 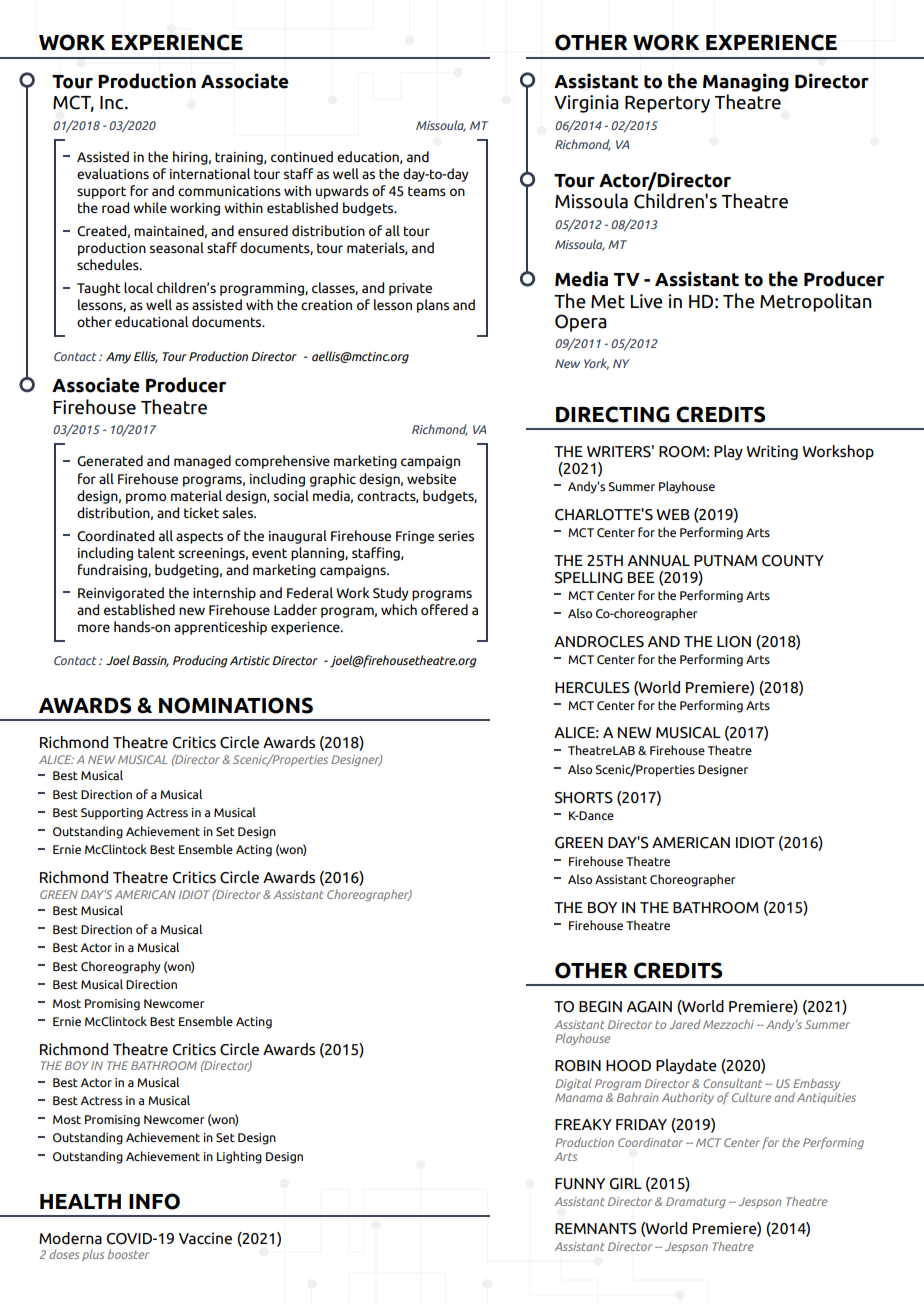 What do you see at coordinates (399, 609) in the screenshot?
I see `which` at bounding box center [399, 609].
